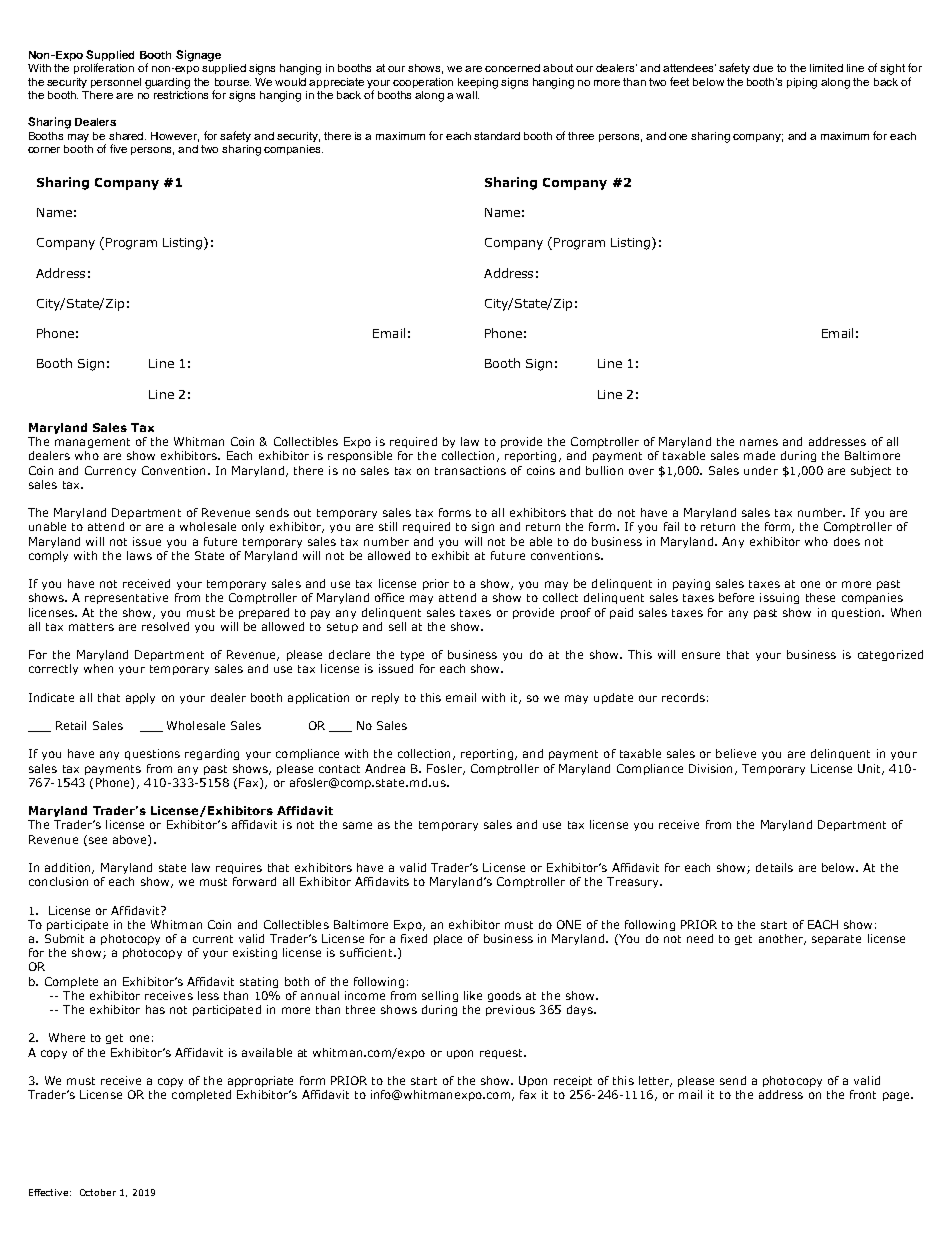  I want to click on October, so click(98, 1192).
